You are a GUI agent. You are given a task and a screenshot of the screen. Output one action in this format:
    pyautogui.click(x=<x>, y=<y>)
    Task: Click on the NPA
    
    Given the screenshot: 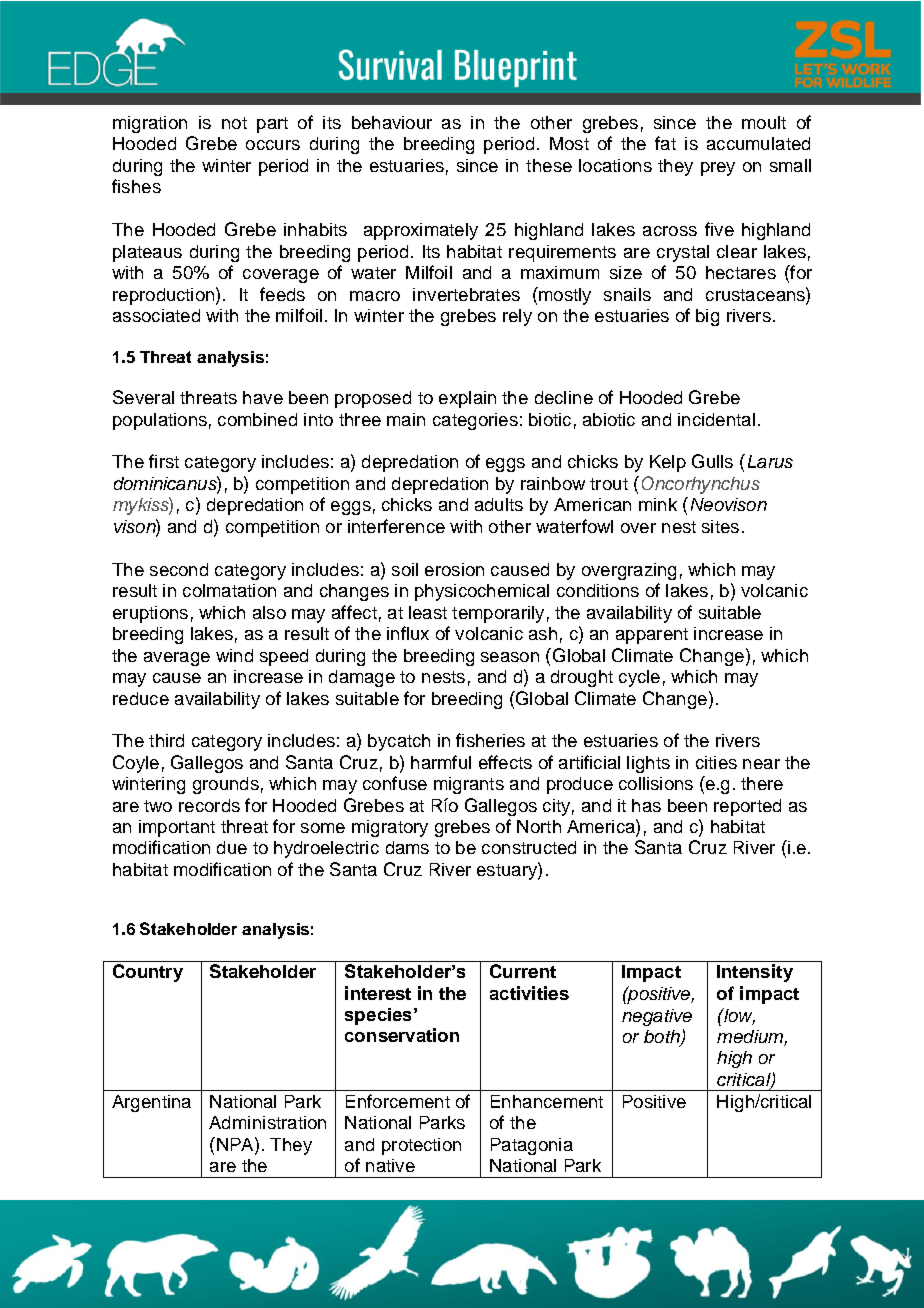 What is the action you would take?
    pyautogui.click(x=236, y=1144)
